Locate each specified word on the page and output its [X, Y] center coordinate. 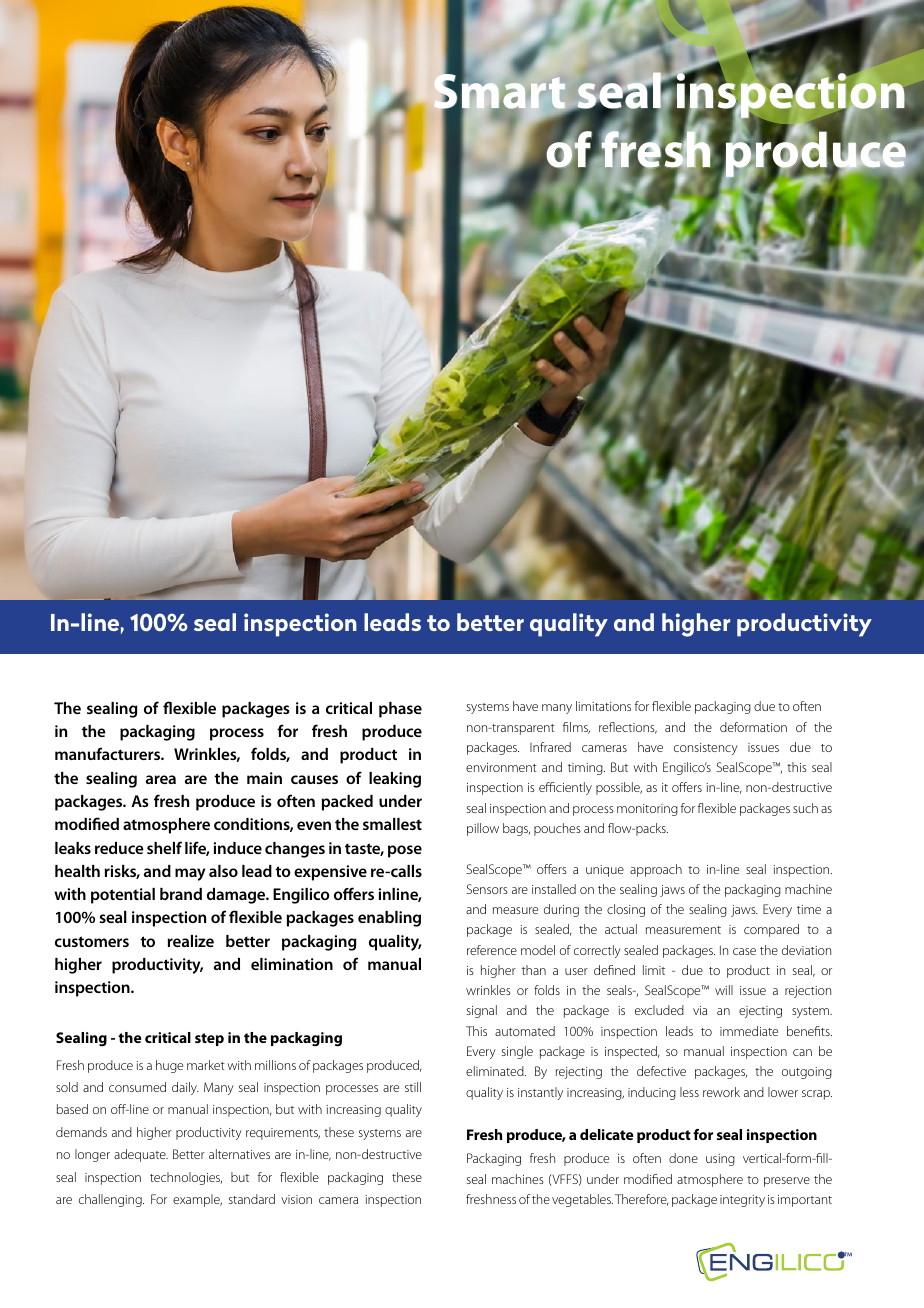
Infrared [550, 747]
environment [501, 767]
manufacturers [108, 753]
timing [586, 769]
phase [400, 710]
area [161, 779]
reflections [628, 728]
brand [181, 894]
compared [771, 930]
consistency [706, 749]
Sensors [487, 889]
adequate [141, 1155]
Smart [499, 91]
